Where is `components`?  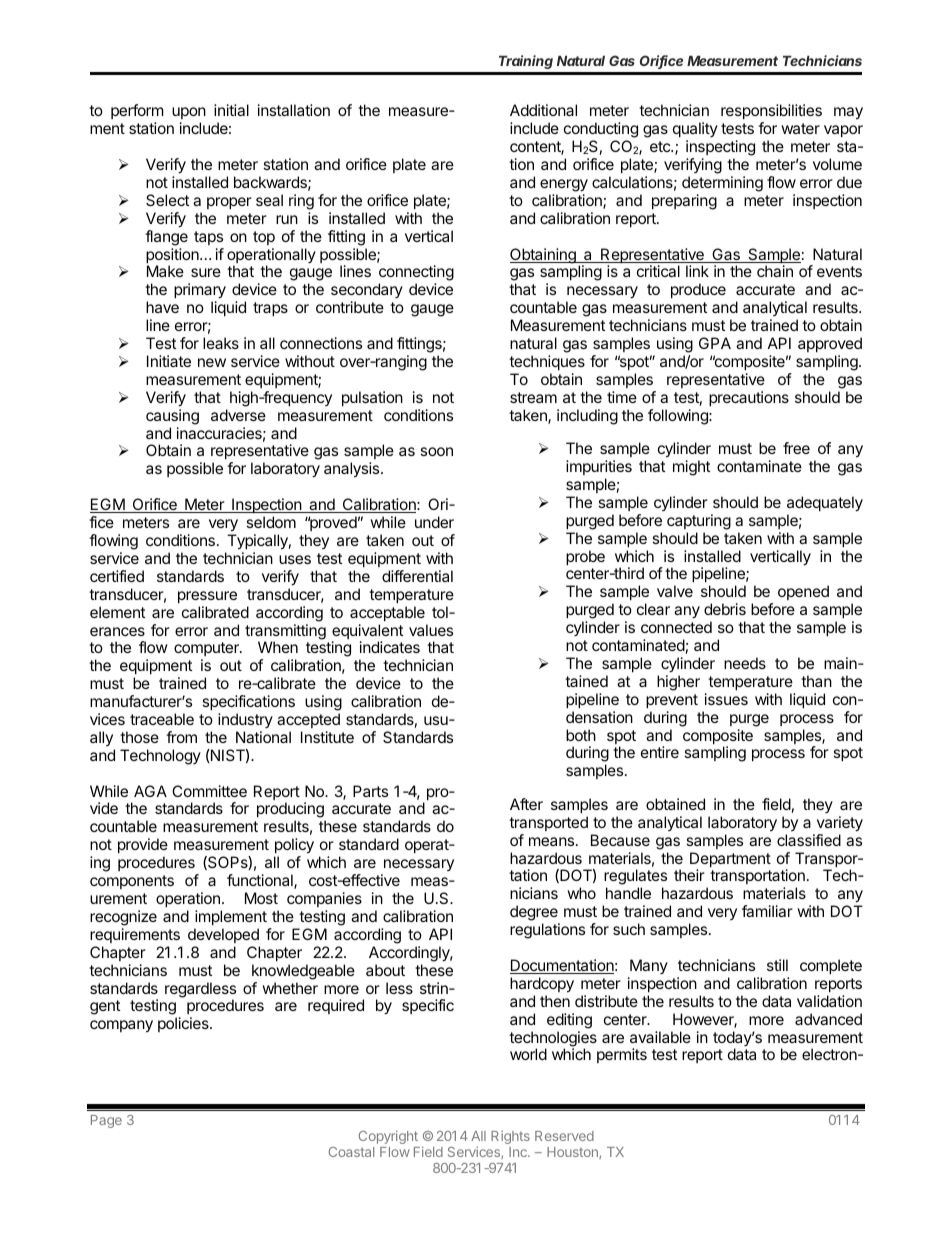 components is located at coordinates (132, 882).
